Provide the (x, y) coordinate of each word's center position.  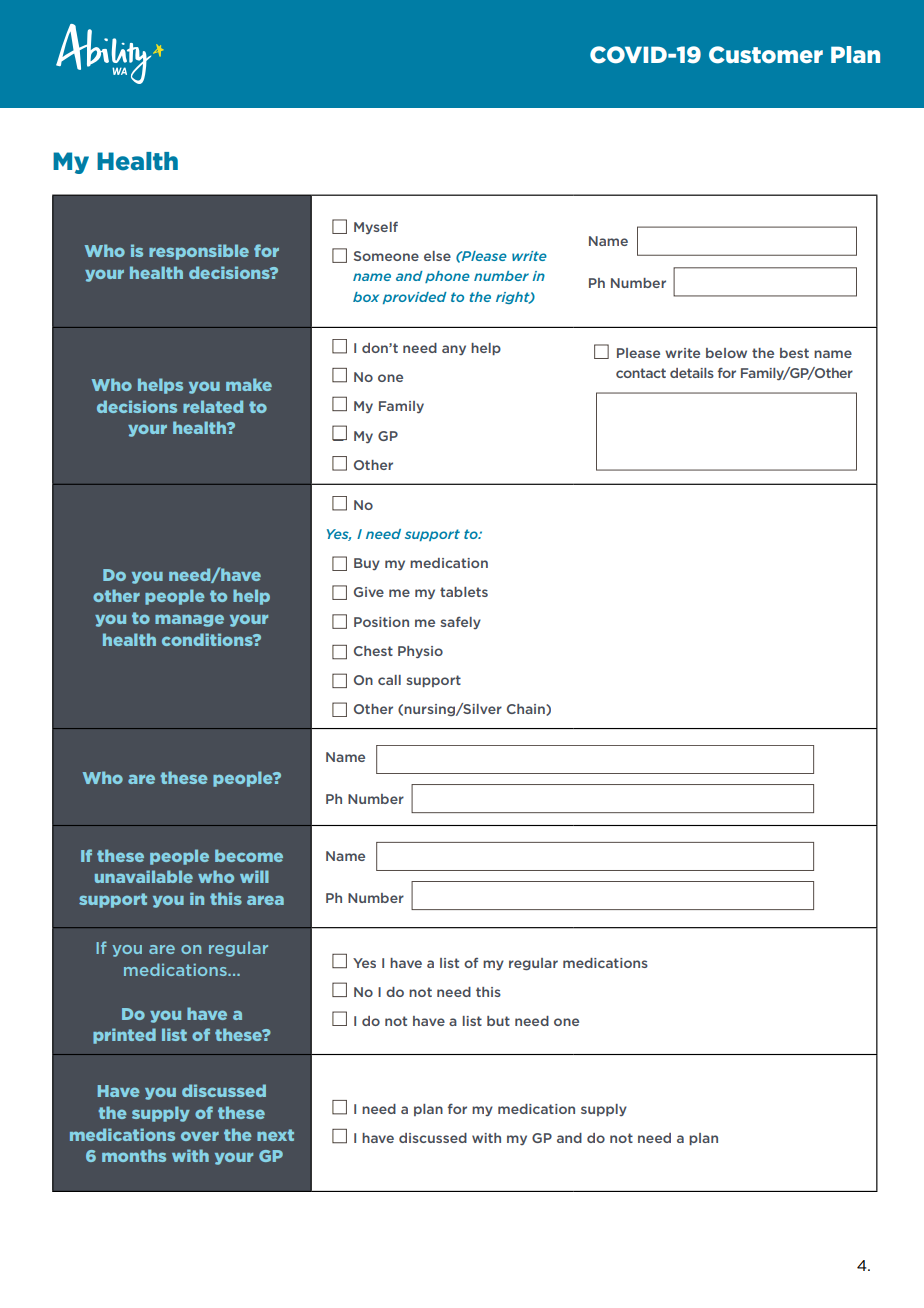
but (498, 1021)
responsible (199, 252)
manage (189, 620)
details (692, 373)
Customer (766, 55)
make (249, 384)
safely (460, 622)
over (200, 1136)
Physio (420, 652)
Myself (376, 227)
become (249, 855)
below (726, 353)
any (454, 350)
